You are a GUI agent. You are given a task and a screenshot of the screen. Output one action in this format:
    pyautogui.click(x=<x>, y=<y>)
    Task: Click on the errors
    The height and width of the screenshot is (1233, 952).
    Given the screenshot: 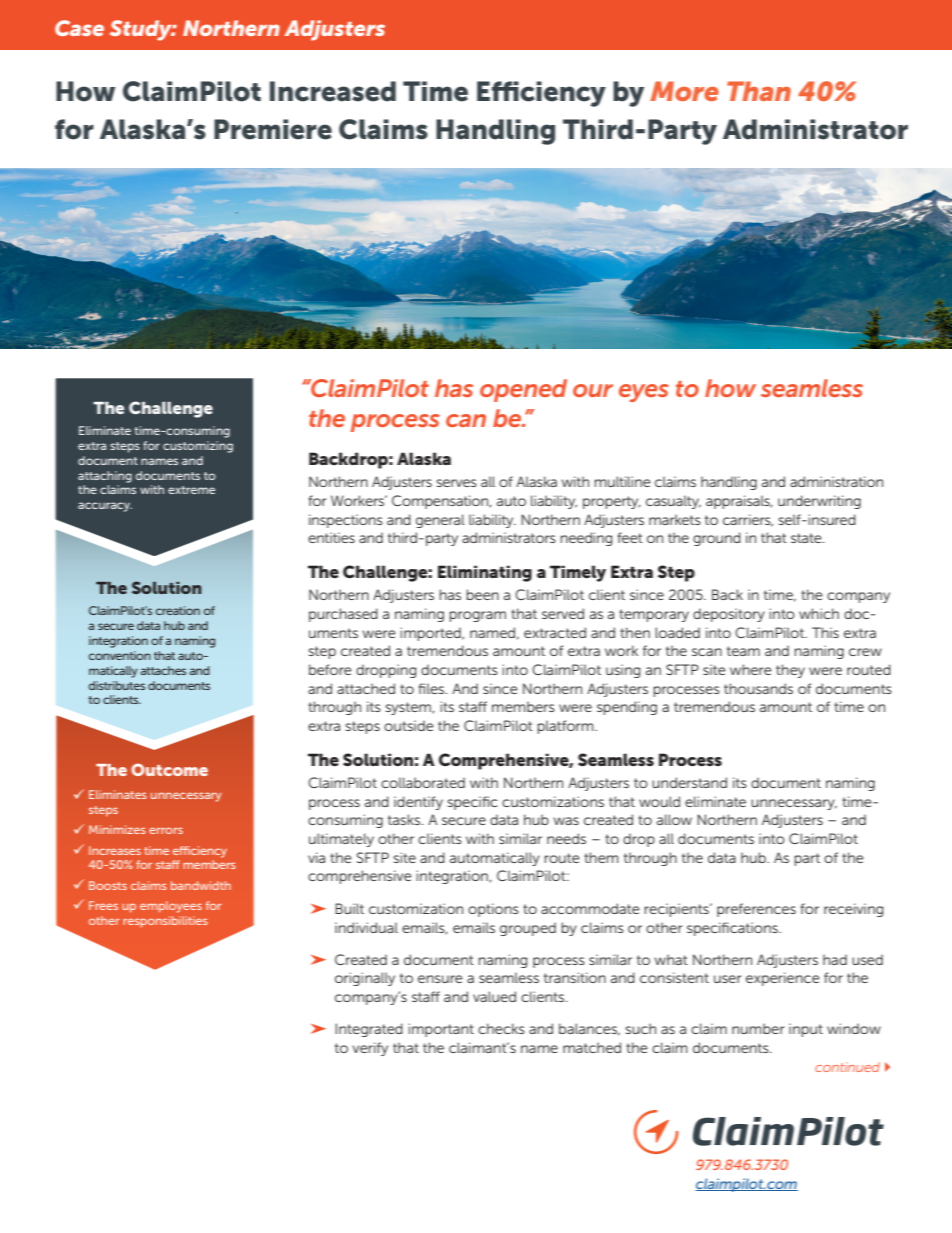 What is the action you would take?
    pyautogui.click(x=166, y=830)
